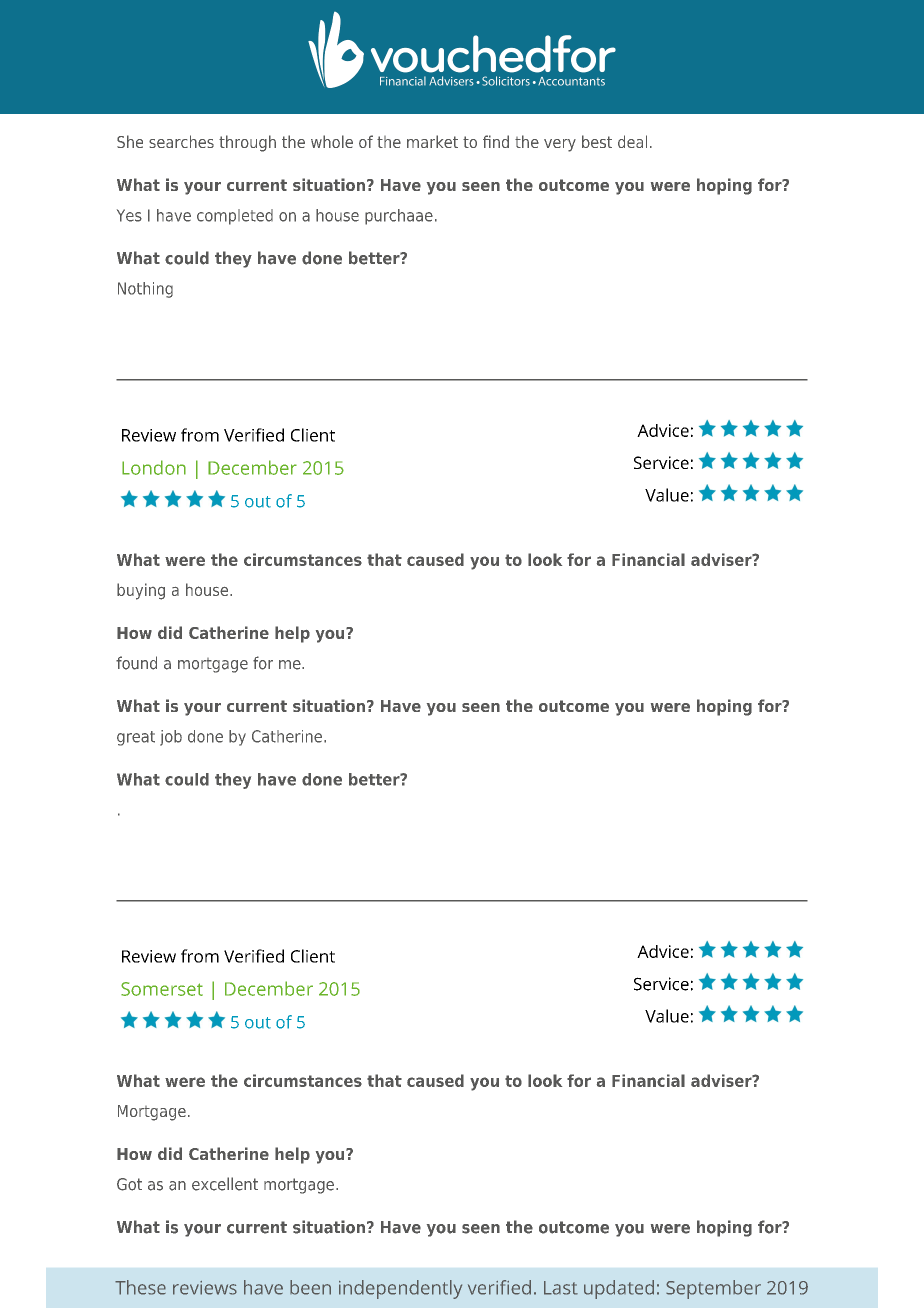  Describe the element at coordinates (181, 141) in the screenshot. I see `searches` at that location.
